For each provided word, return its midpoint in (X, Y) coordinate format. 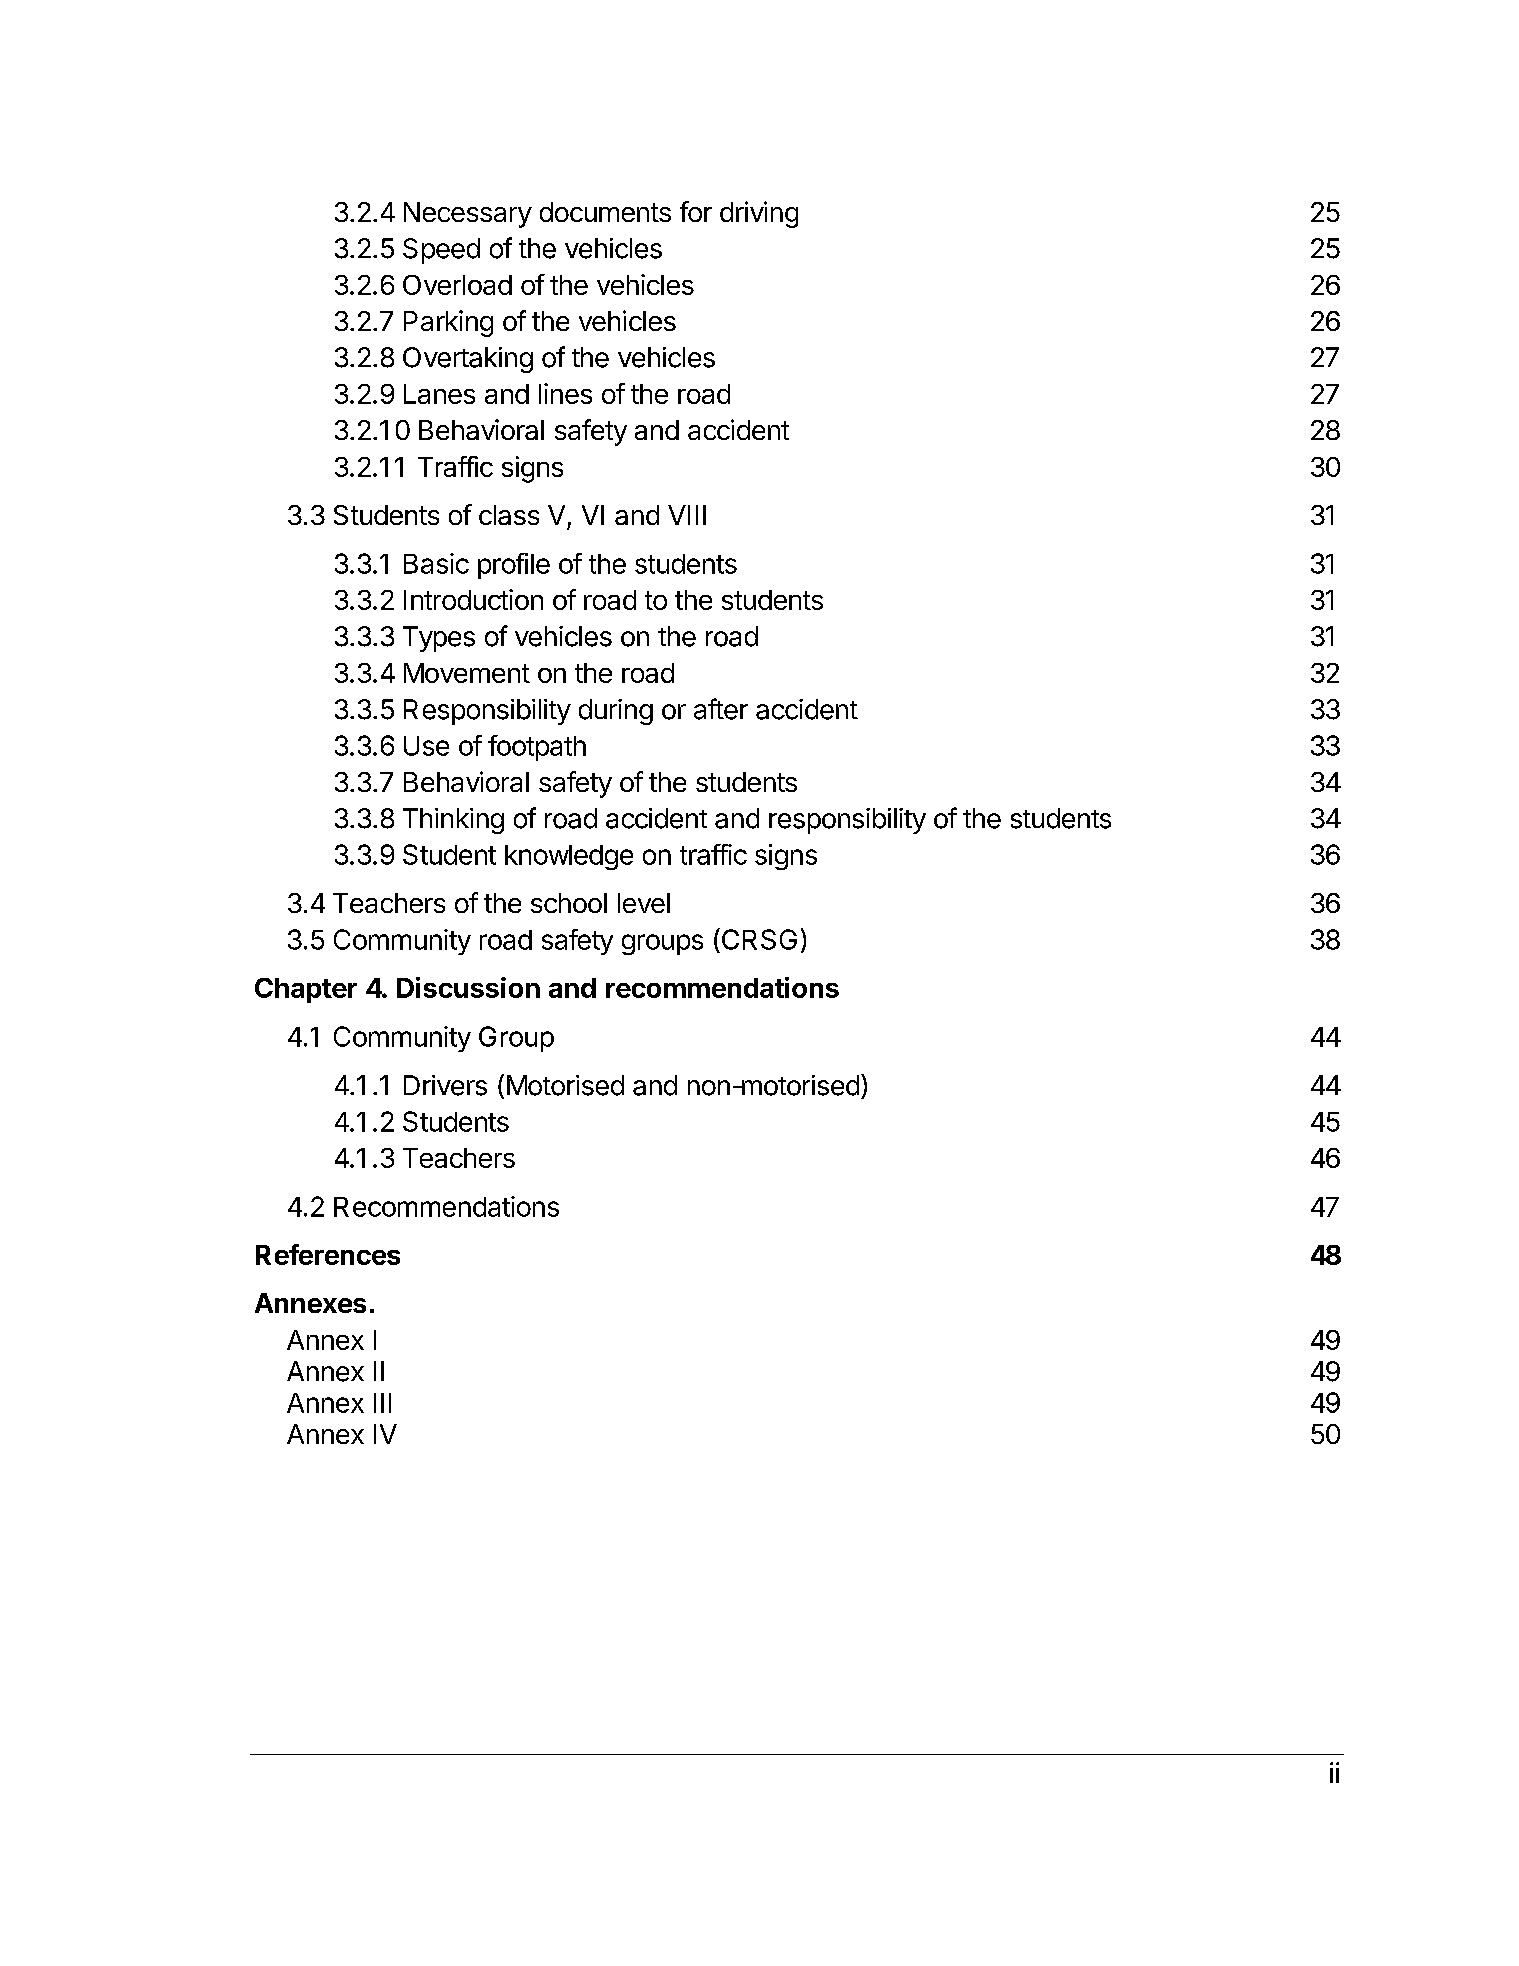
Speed (441, 251)
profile (514, 566)
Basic (436, 563)
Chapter (306, 990)
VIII (687, 515)
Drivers (445, 1085)
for (696, 211)
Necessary (468, 215)
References (328, 1254)
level (644, 903)
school (569, 903)
